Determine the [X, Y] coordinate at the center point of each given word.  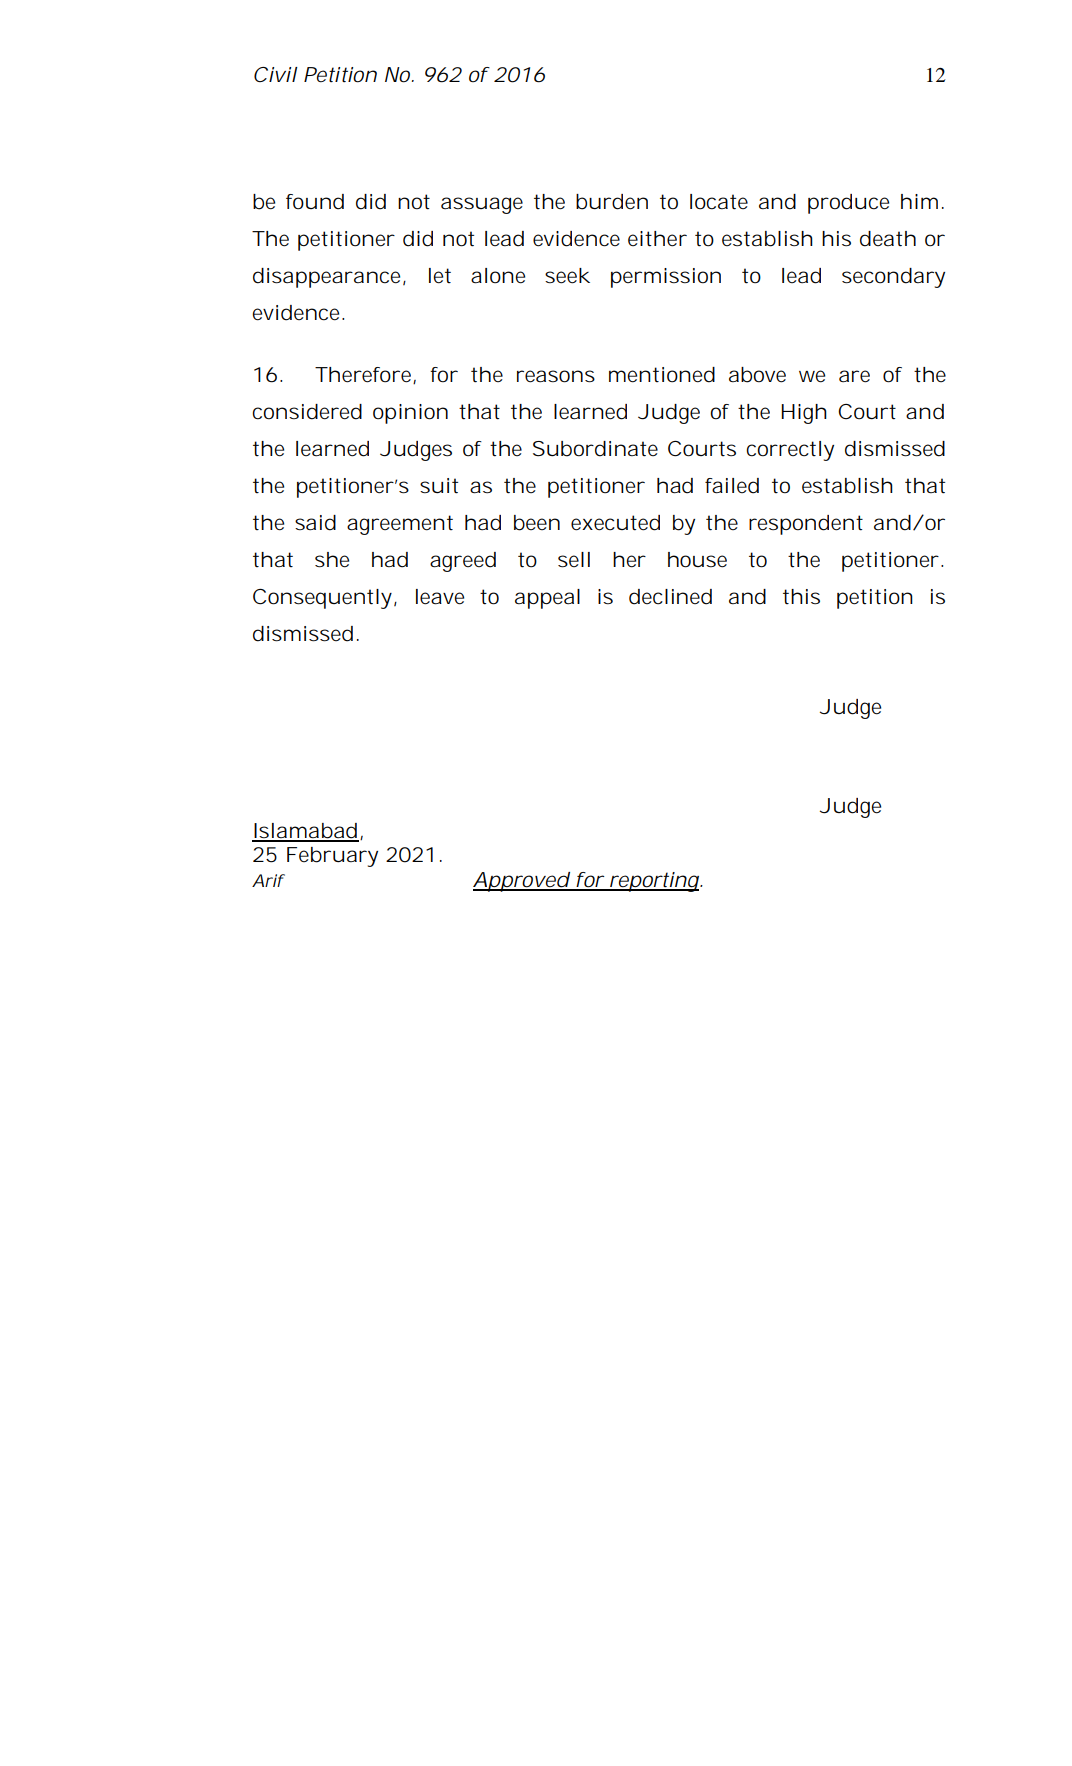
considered [307, 412]
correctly [790, 451]
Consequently [322, 599]
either [657, 239]
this [801, 597]
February [332, 857]
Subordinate [595, 449]
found [315, 202]
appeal [547, 599]
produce [848, 204]
